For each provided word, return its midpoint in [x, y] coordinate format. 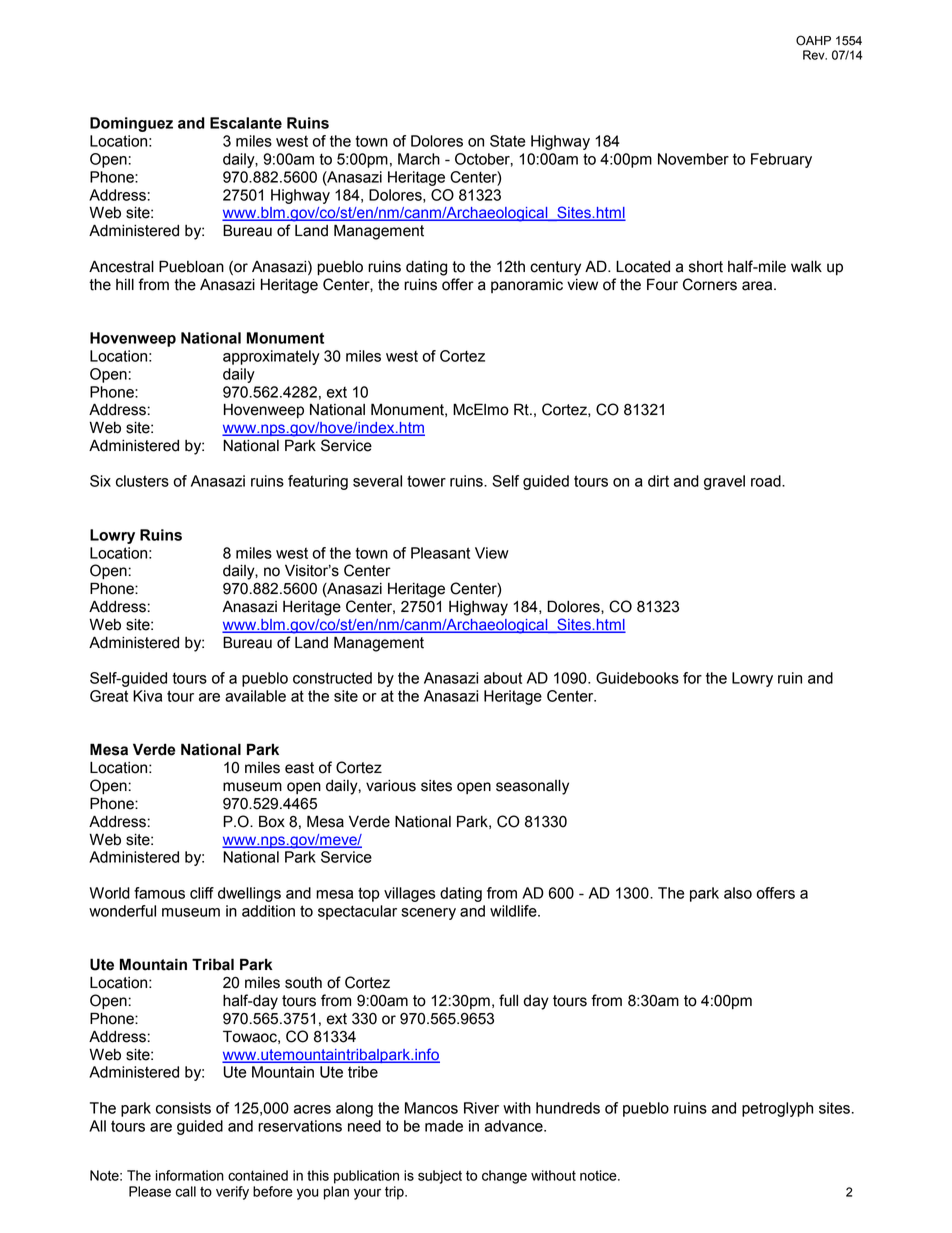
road [767, 481]
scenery [428, 914]
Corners [710, 284]
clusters [142, 481]
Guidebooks [637, 678]
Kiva [147, 696]
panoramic [527, 285]
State [507, 141]
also [738, 893]
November [693, 159]
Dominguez [131, 124]
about [503, 678]
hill [125, 284]
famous [159, 893]
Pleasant [440, 553]
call [186, 1191]
